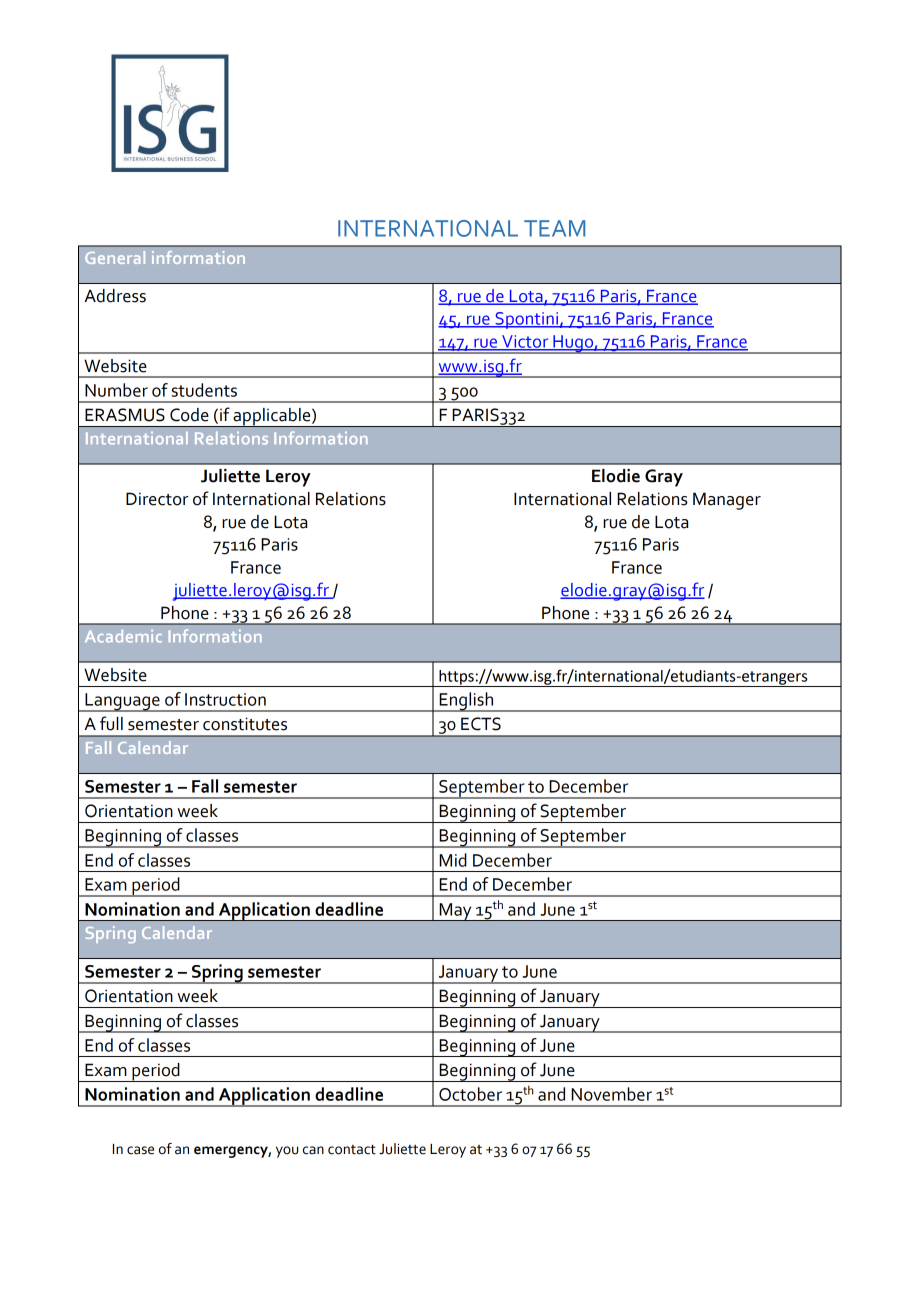  I want to click on General, so click(115, 257).
